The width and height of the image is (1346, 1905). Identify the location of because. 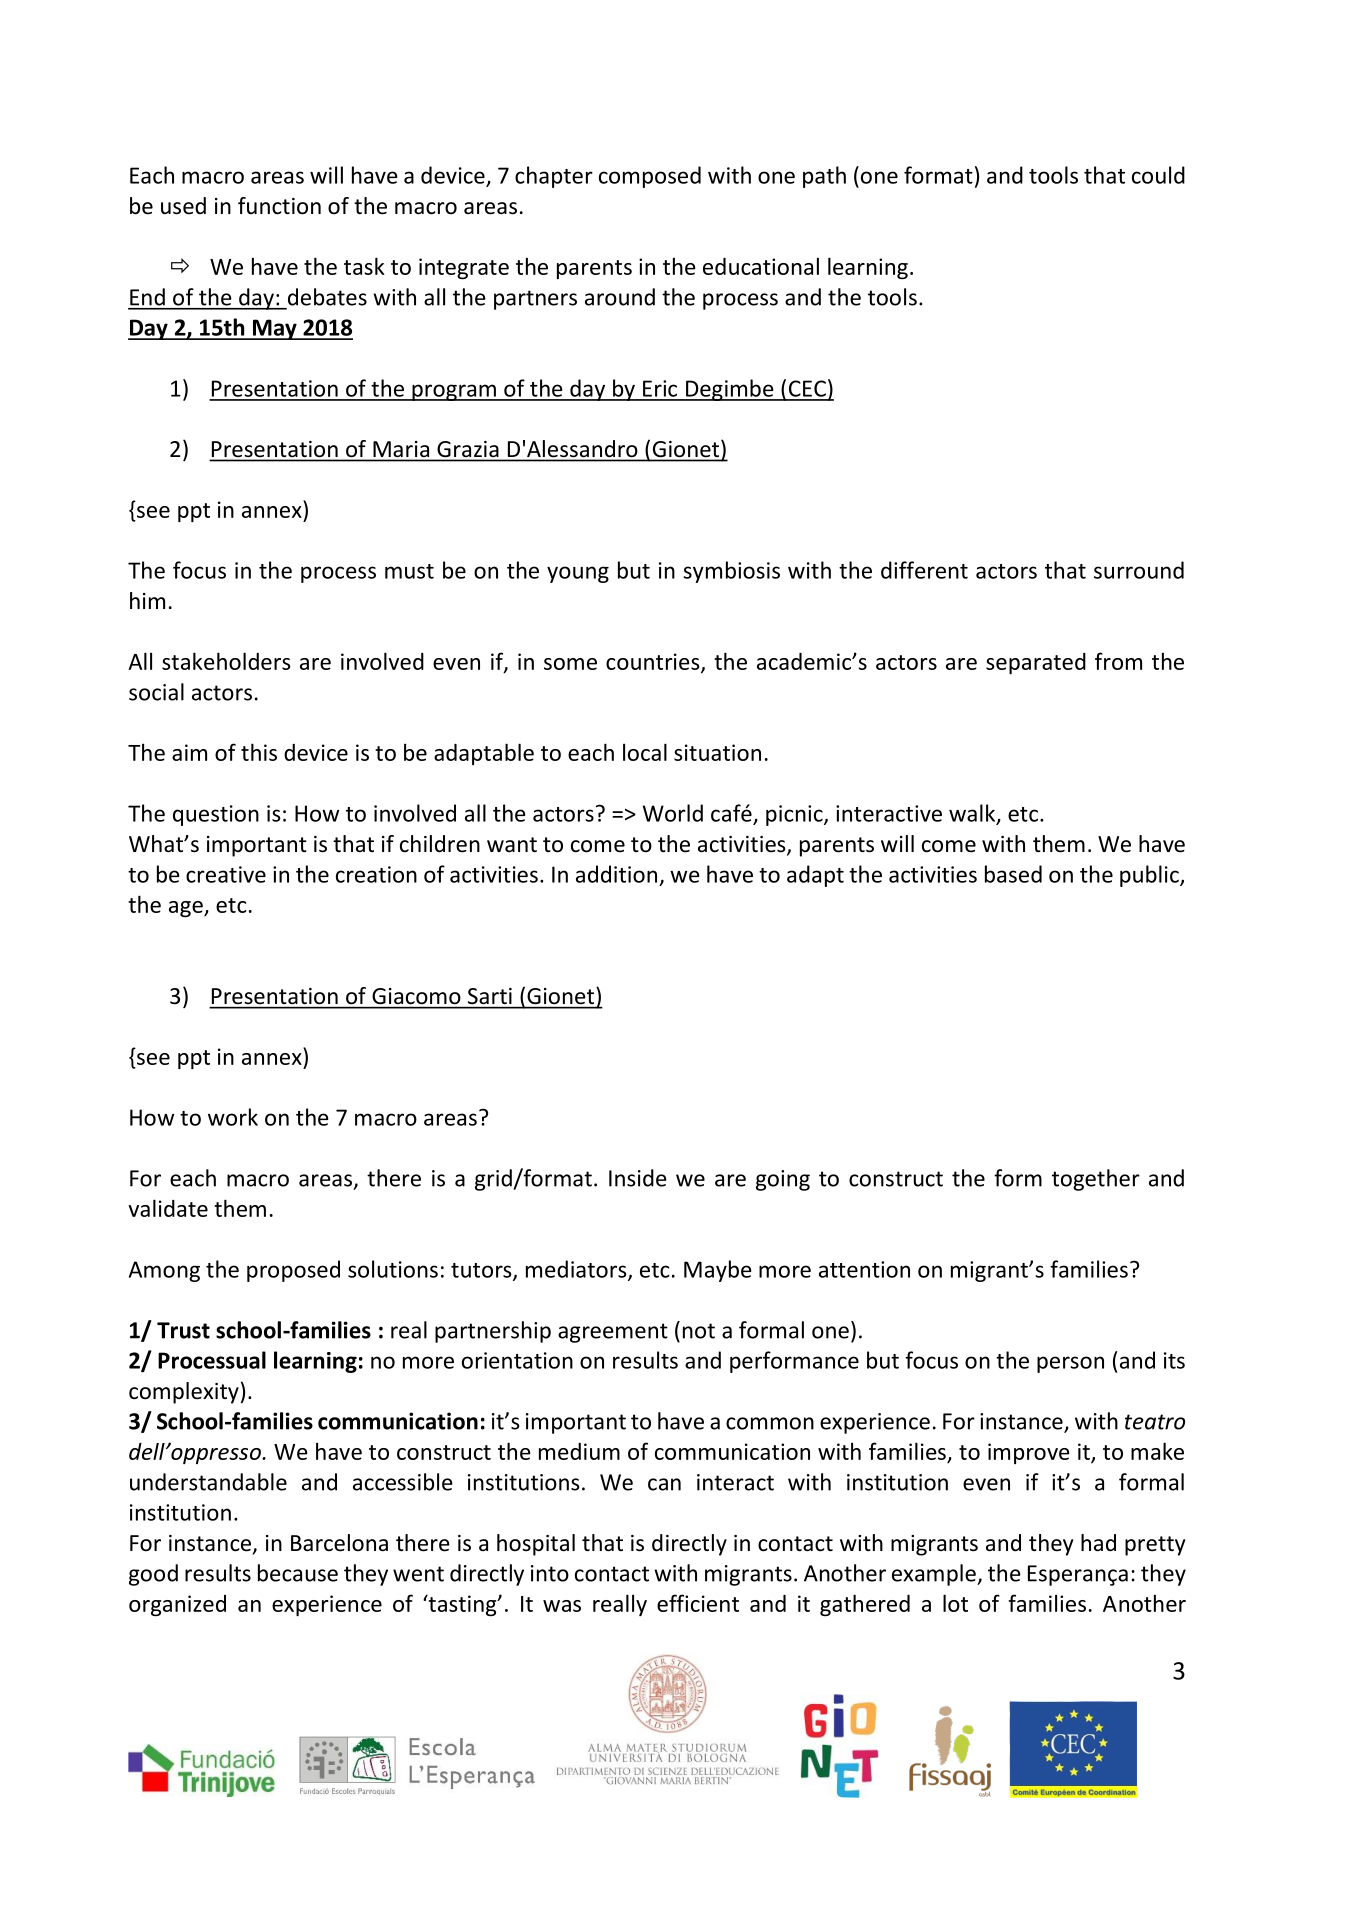
(298, 1573).
